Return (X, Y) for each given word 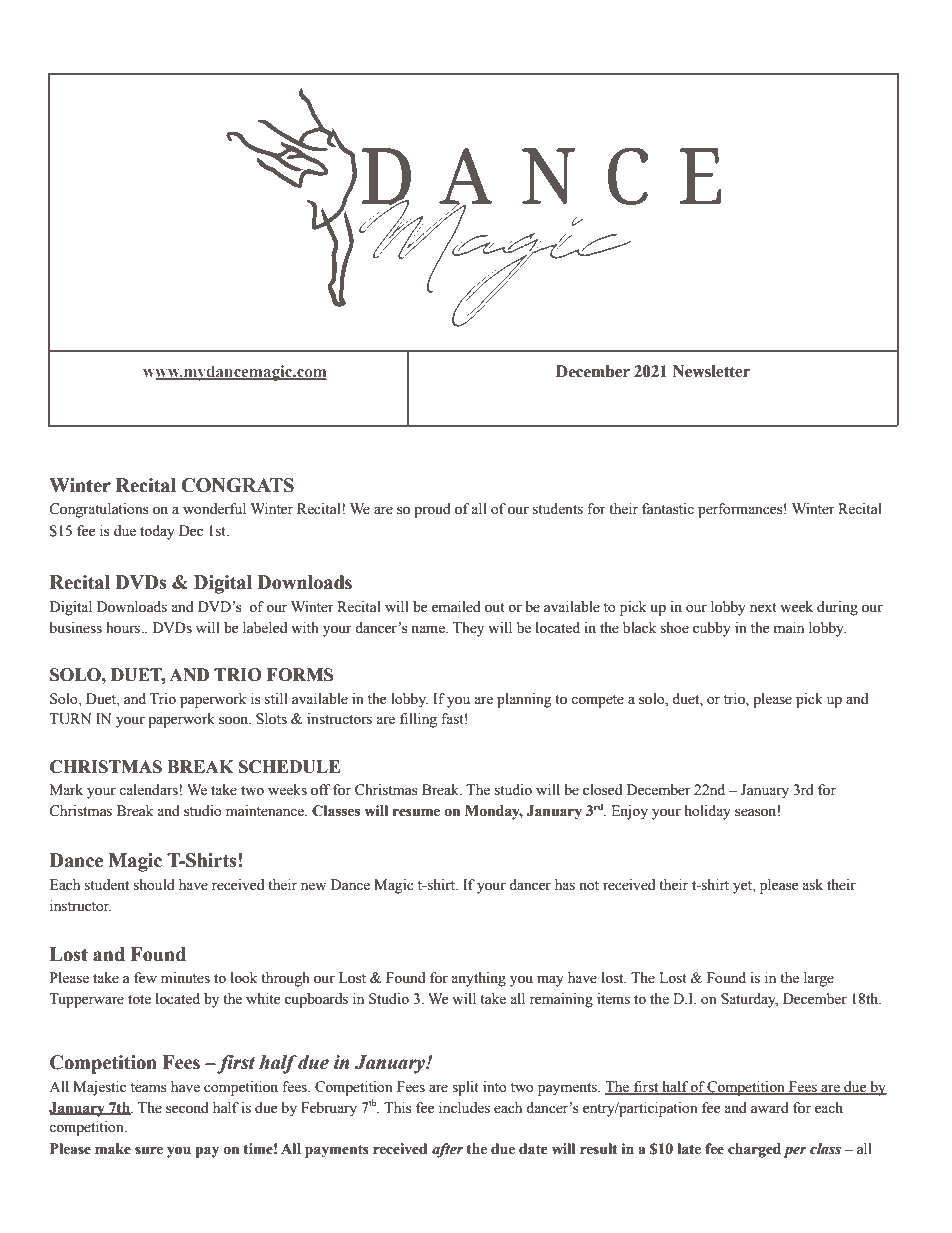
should (154, 885)
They (468, 629)
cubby (712, 629)
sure (149, 1150)
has (565, 885)
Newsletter (711, 371)
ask (812, 885)
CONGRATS (237, 485)
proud (432, 510)
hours (124, 628)
